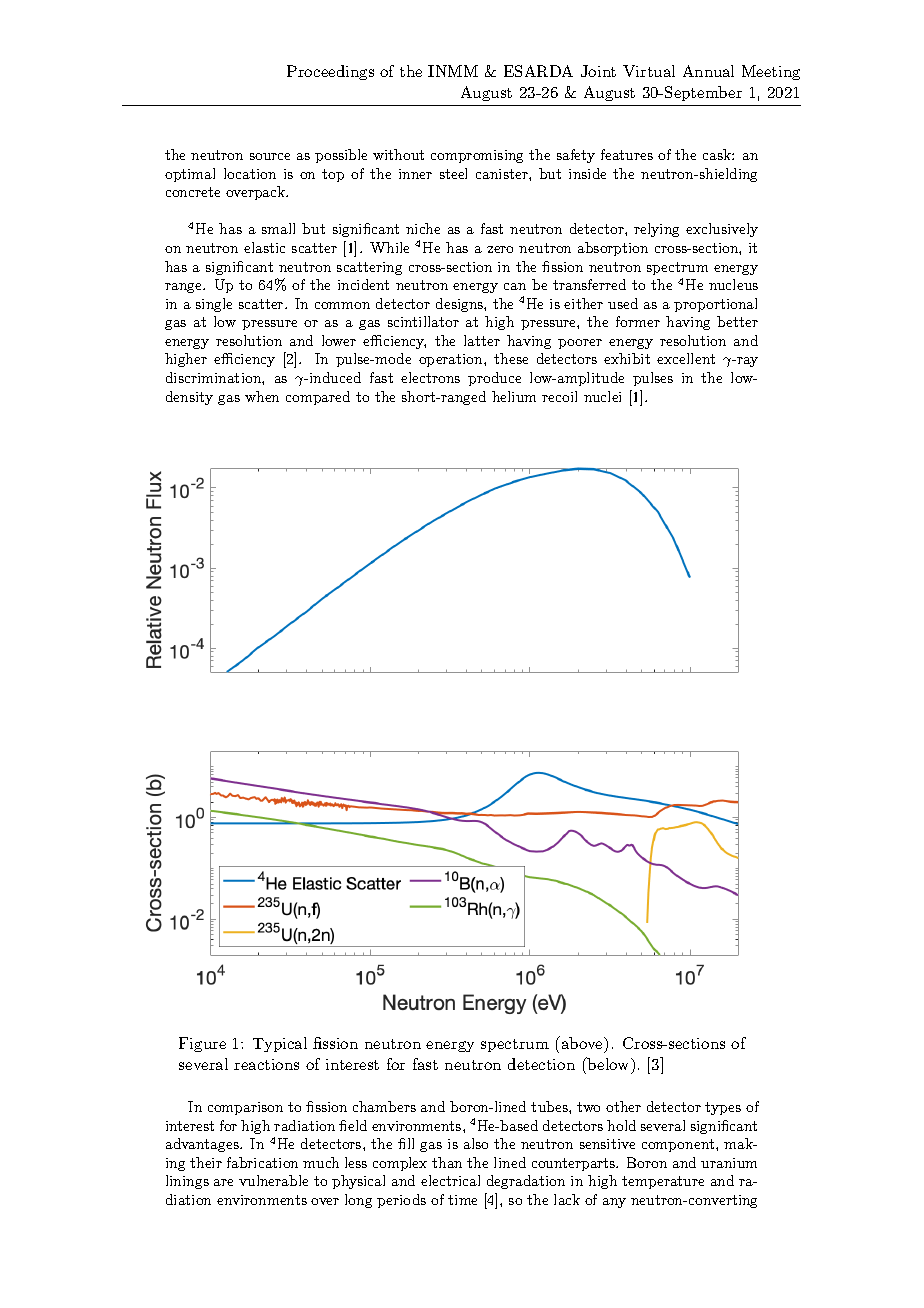 Image resolution: width=924 pixels, height=1308 pixels. Describe the element at coordinates (729, 1163) in the screenshot. I see `uranium` at that location.
